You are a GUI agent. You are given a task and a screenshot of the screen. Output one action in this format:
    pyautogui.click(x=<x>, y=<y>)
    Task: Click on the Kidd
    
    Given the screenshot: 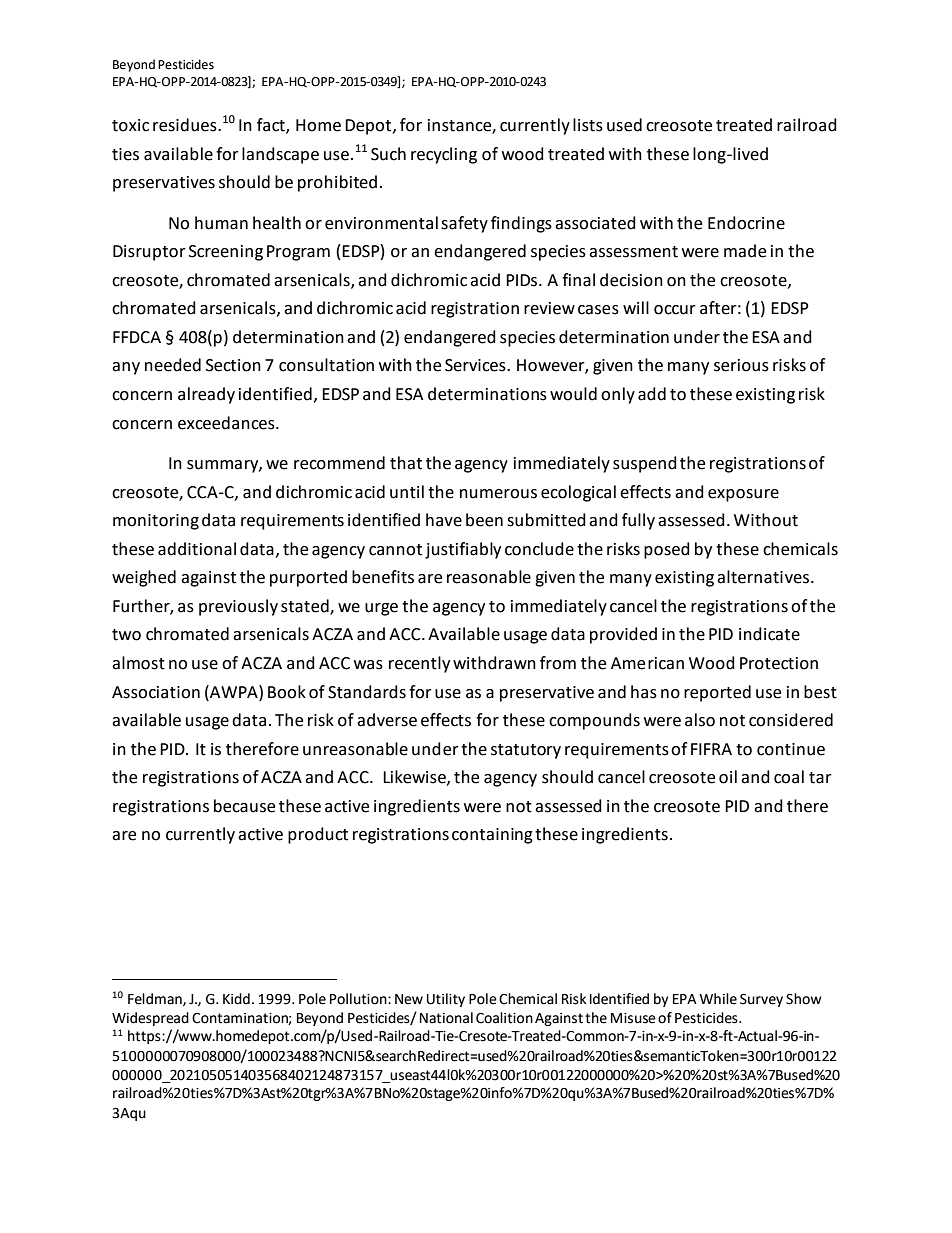 What is the action you would take?
    pyautogui.click(x=236, y=999)
